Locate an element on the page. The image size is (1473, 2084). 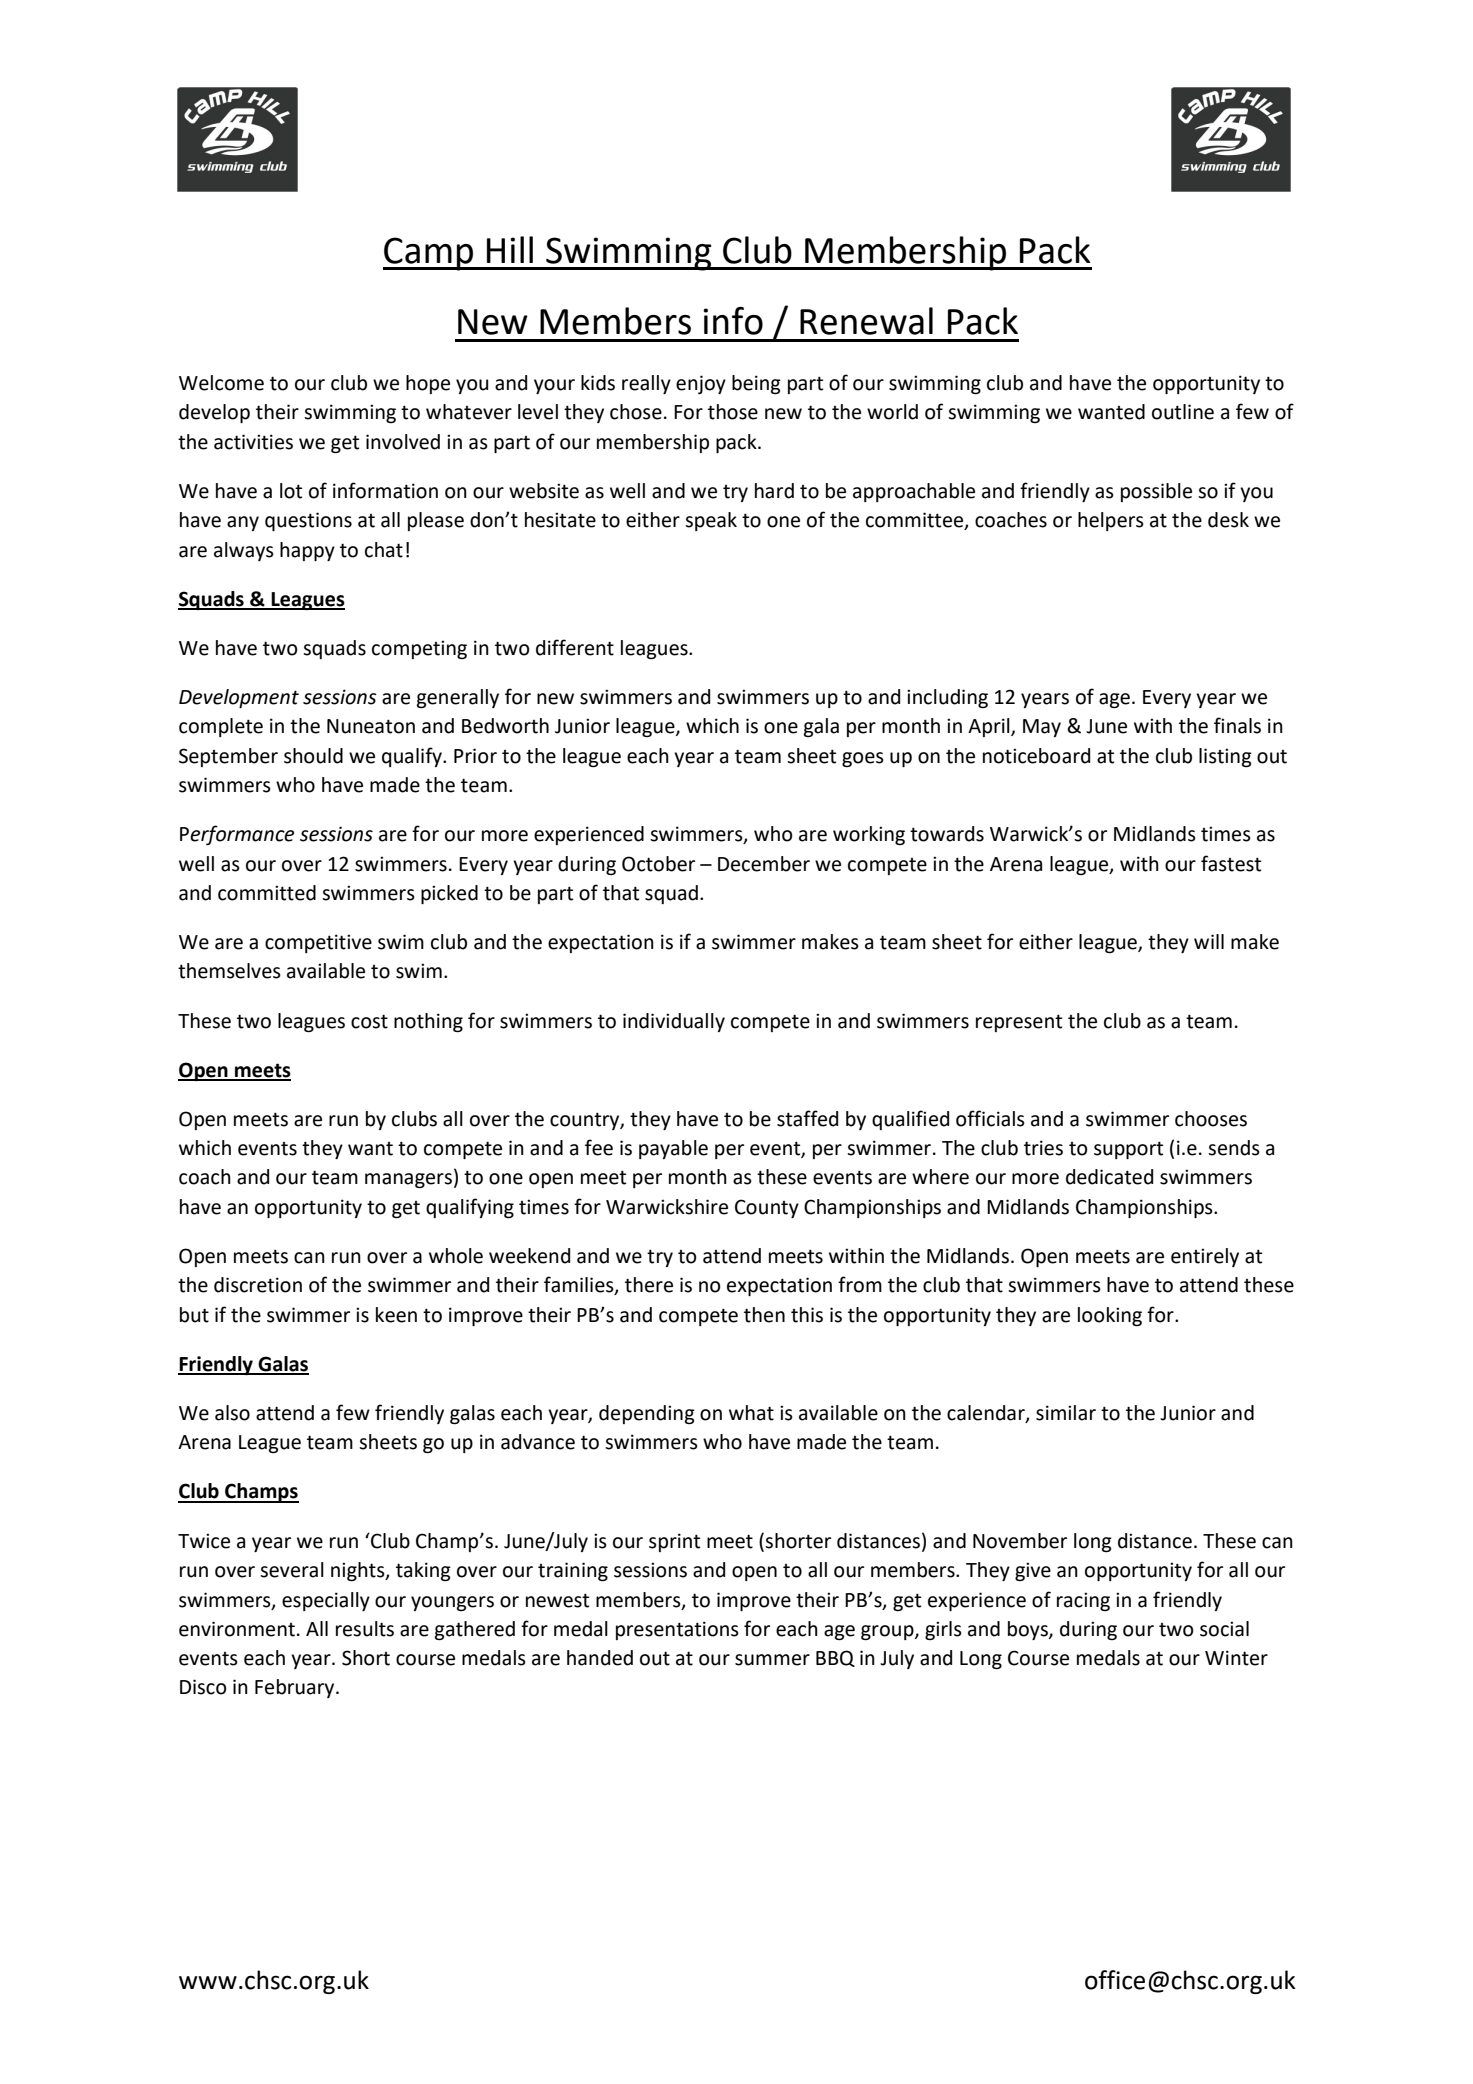
Performance is located at coordinates (237, 835).
